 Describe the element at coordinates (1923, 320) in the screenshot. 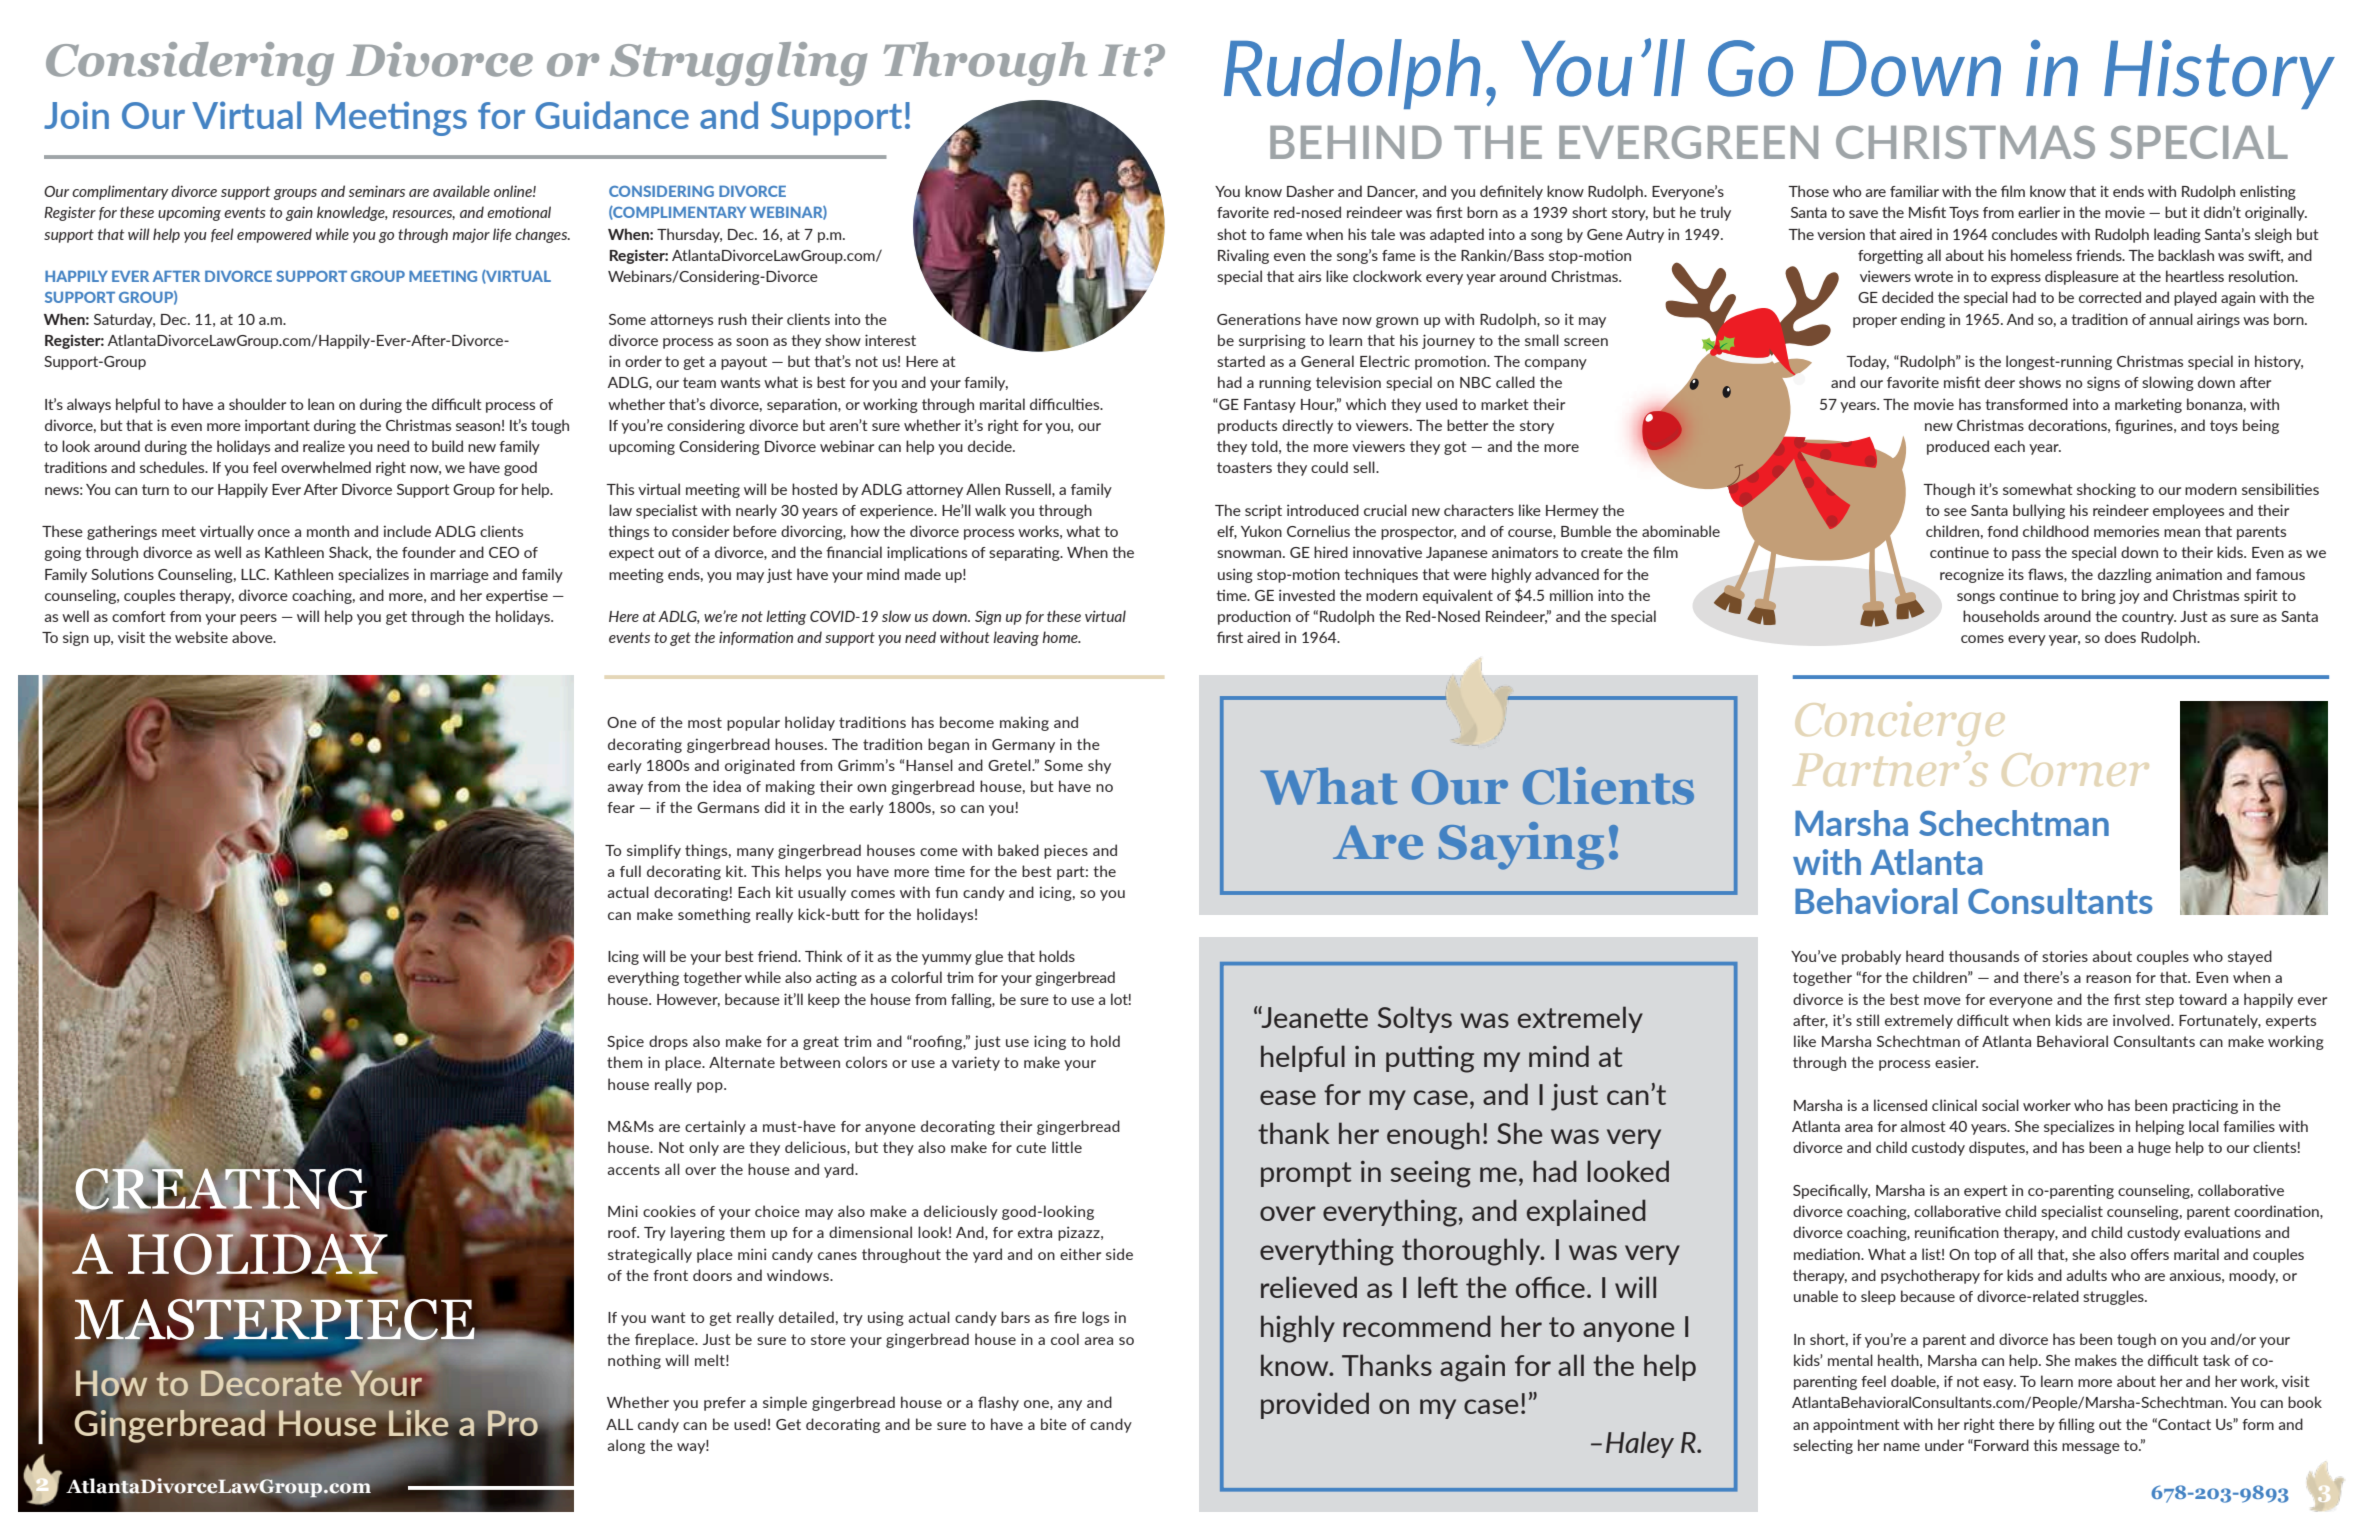

I see `ending` at that location.
